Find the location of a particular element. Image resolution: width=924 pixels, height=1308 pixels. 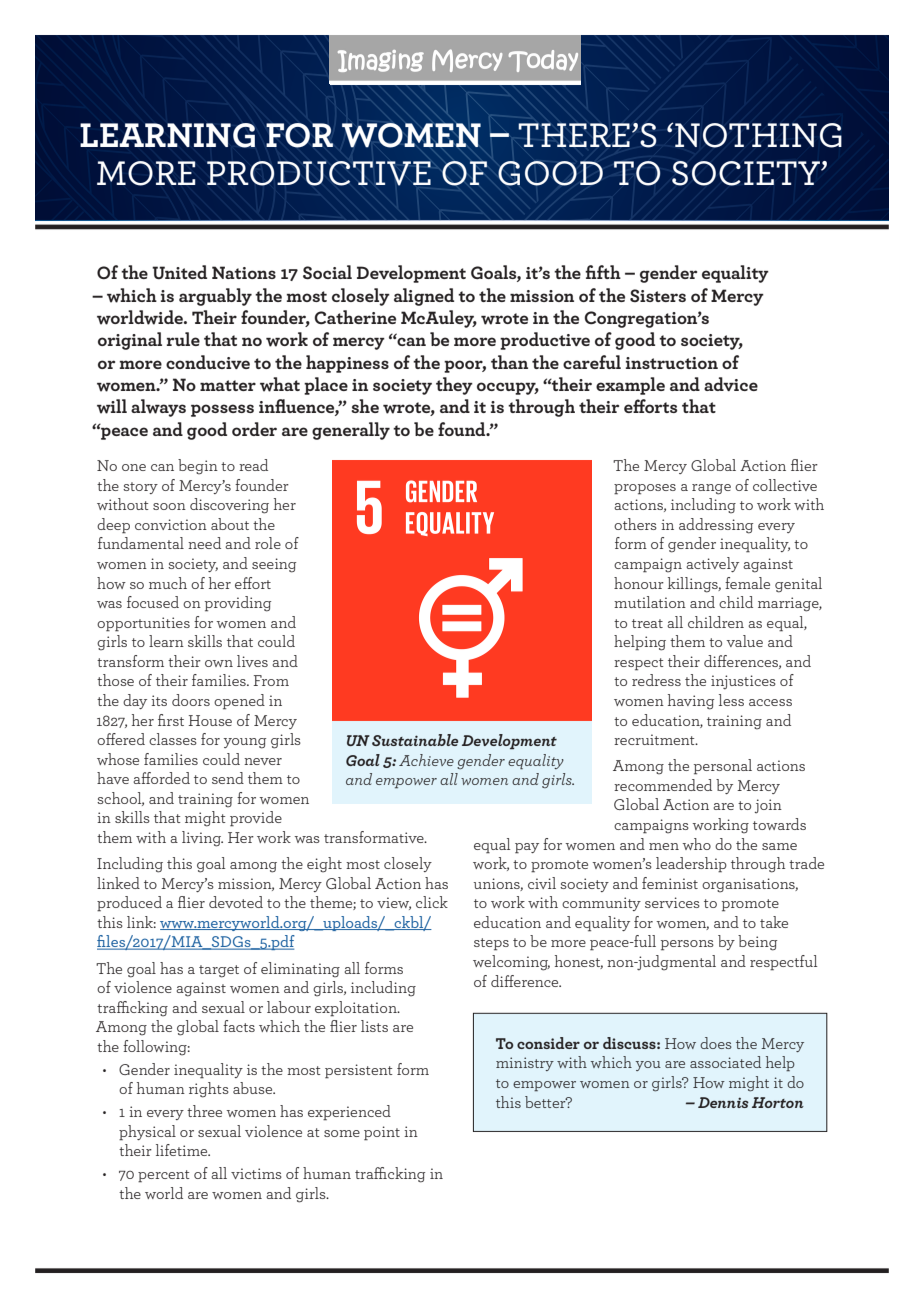

value is located at coordinates (744, 641).
